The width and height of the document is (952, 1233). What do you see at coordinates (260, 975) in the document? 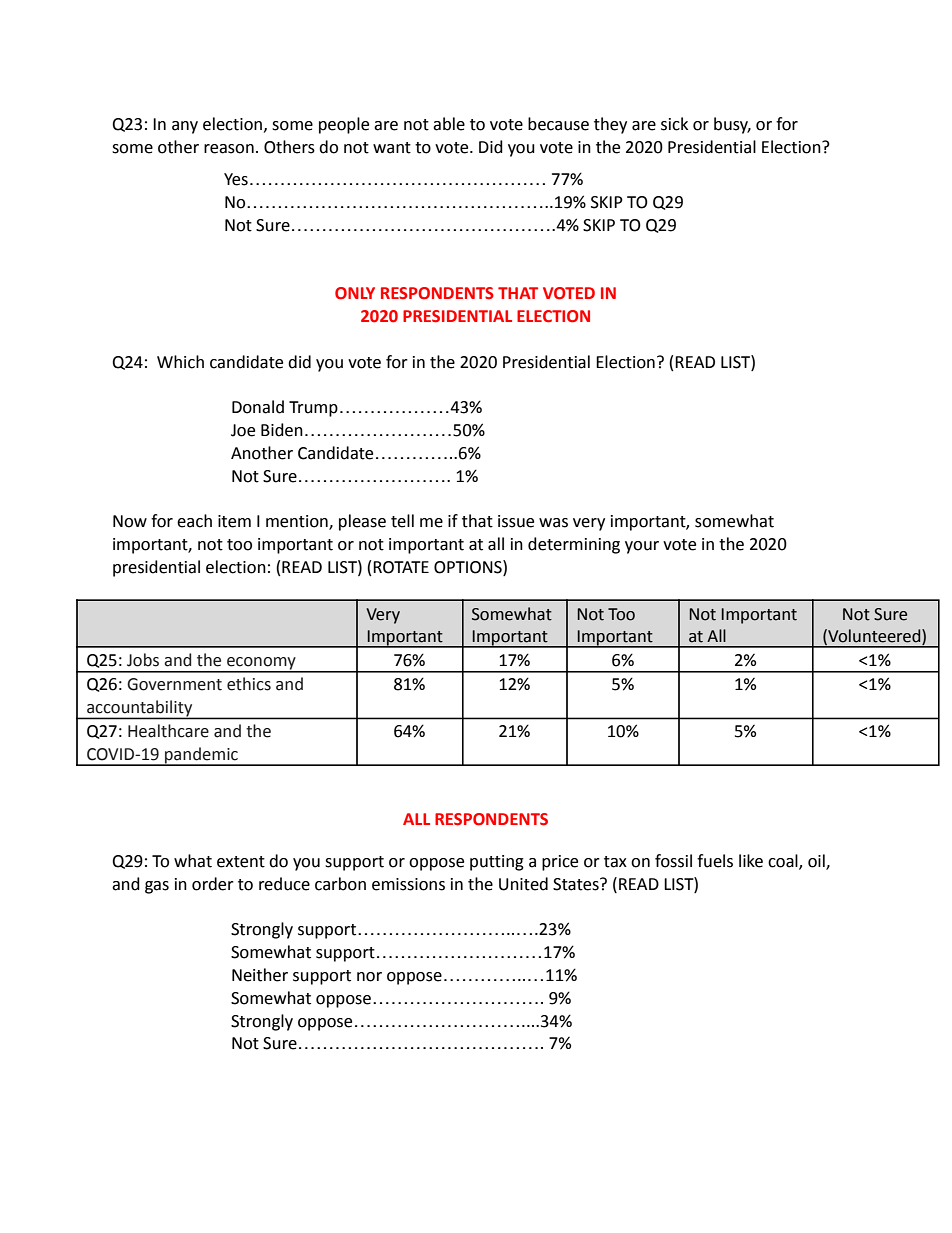
I see `Neither` at bounding box center [260, 975].
